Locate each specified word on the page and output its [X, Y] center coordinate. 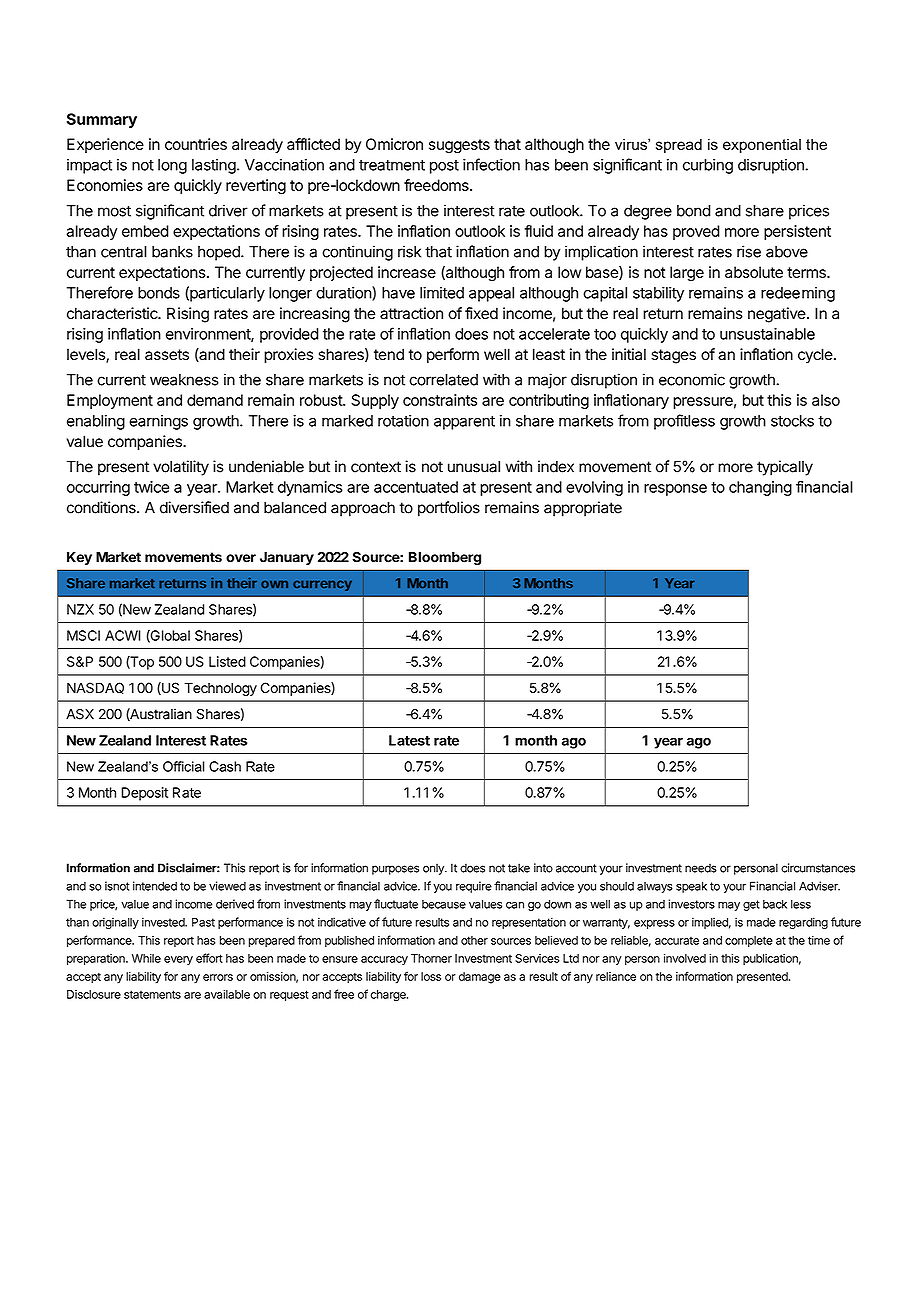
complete [749, 941]
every [178, 960]
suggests [459, 146]
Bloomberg [445, 558]
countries [196, 144]
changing [760, 488]
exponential [762, 146]
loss [431, 976]
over [241, 558]
